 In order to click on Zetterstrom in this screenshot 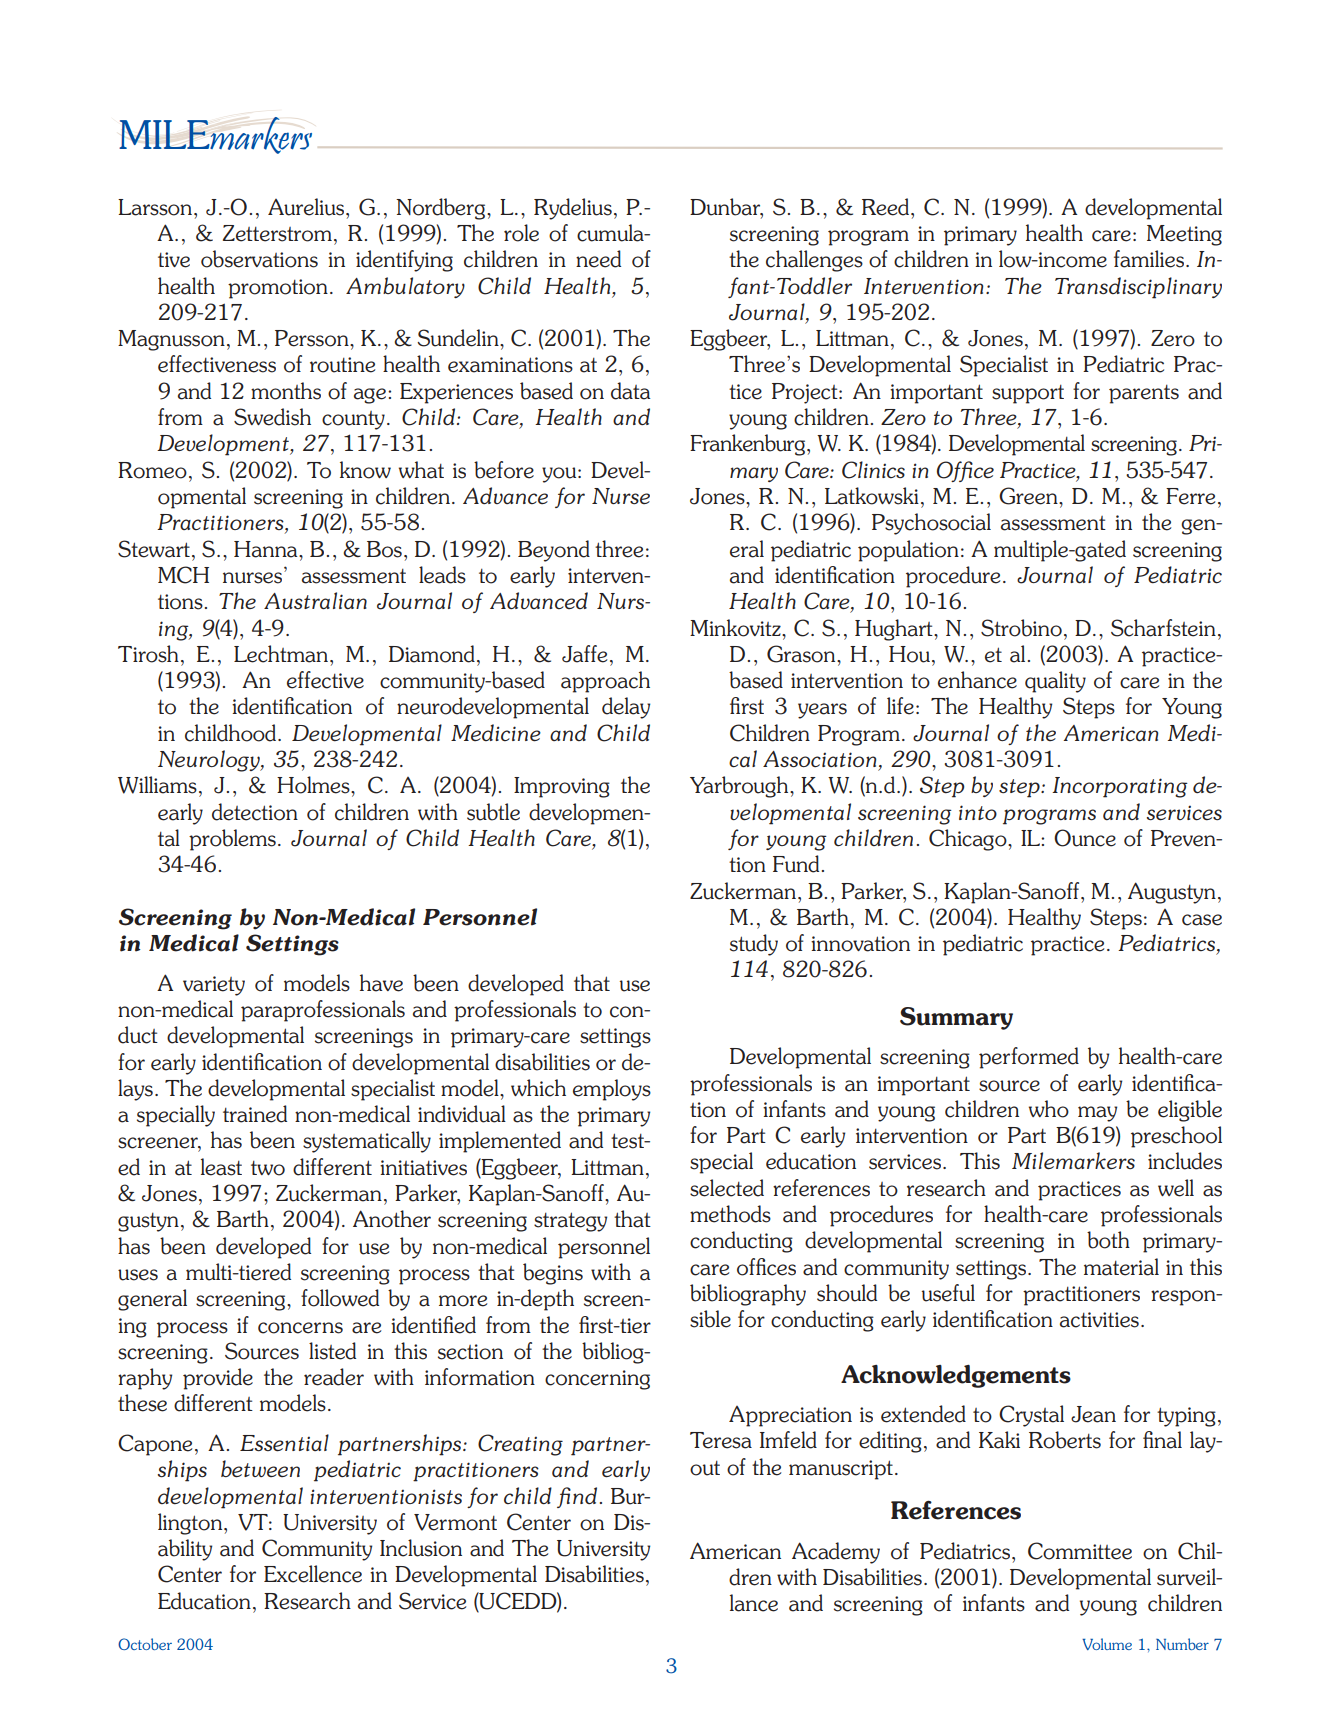, I will do `click(277, 233)`.
